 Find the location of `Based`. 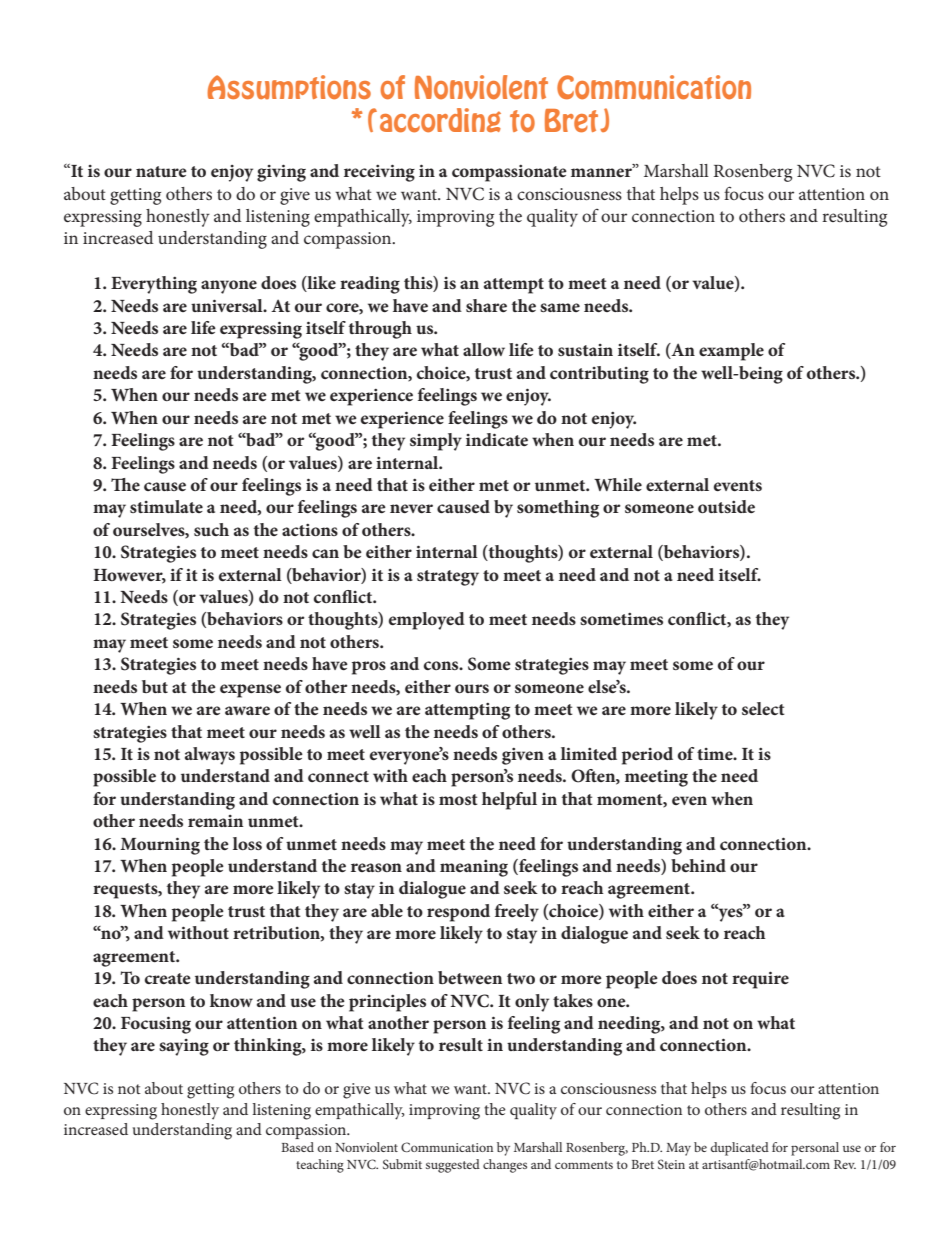

Based is located at coordinates (297, 1147).
